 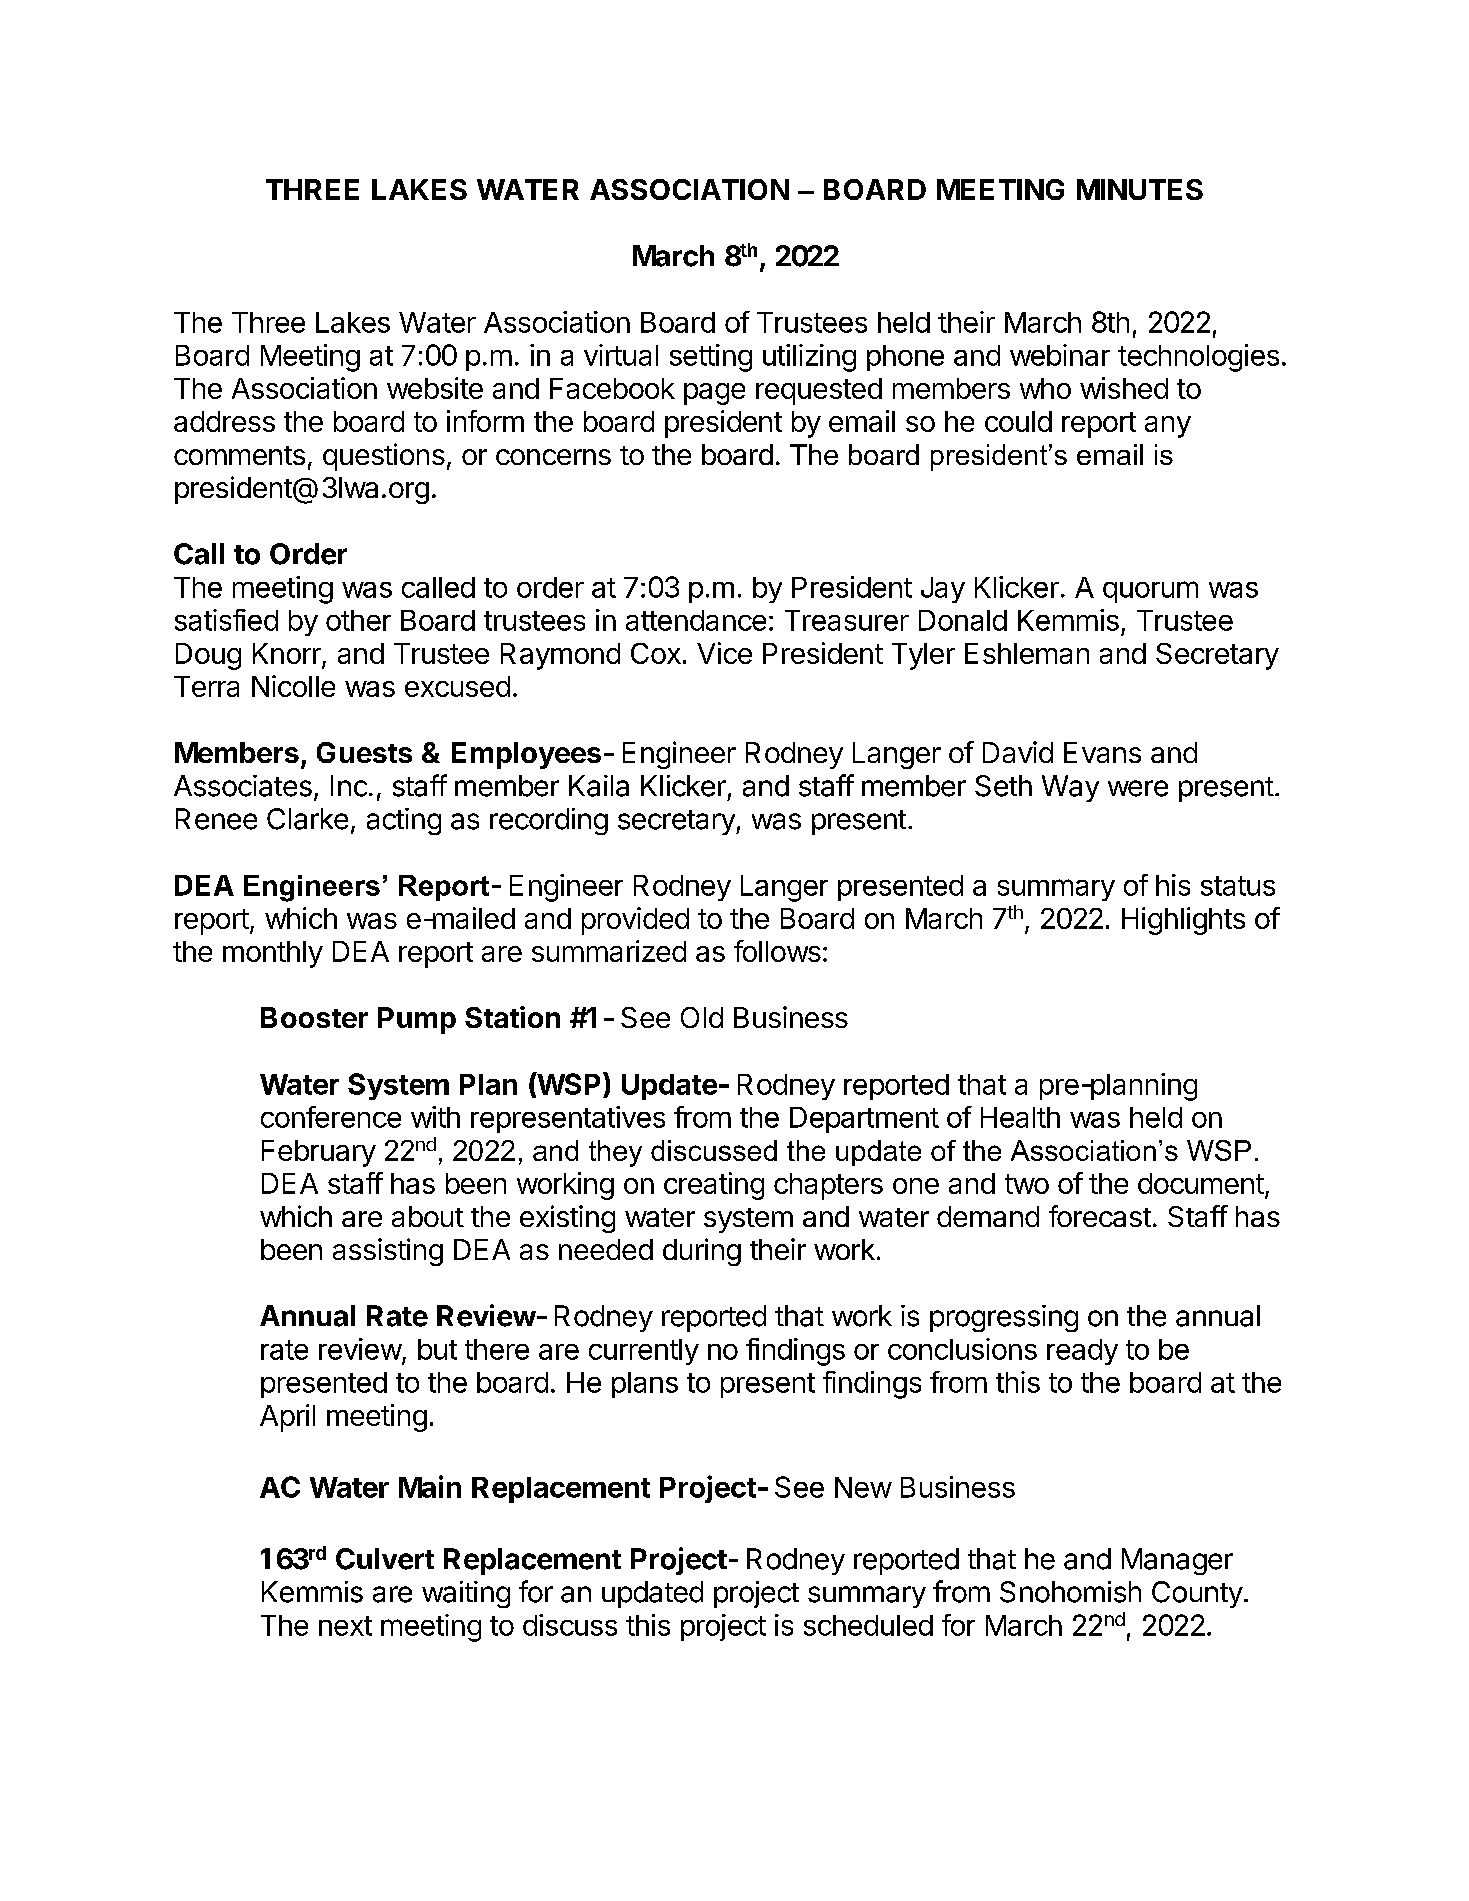 I want to click on scheduled, so click(x=868, y=1625).
